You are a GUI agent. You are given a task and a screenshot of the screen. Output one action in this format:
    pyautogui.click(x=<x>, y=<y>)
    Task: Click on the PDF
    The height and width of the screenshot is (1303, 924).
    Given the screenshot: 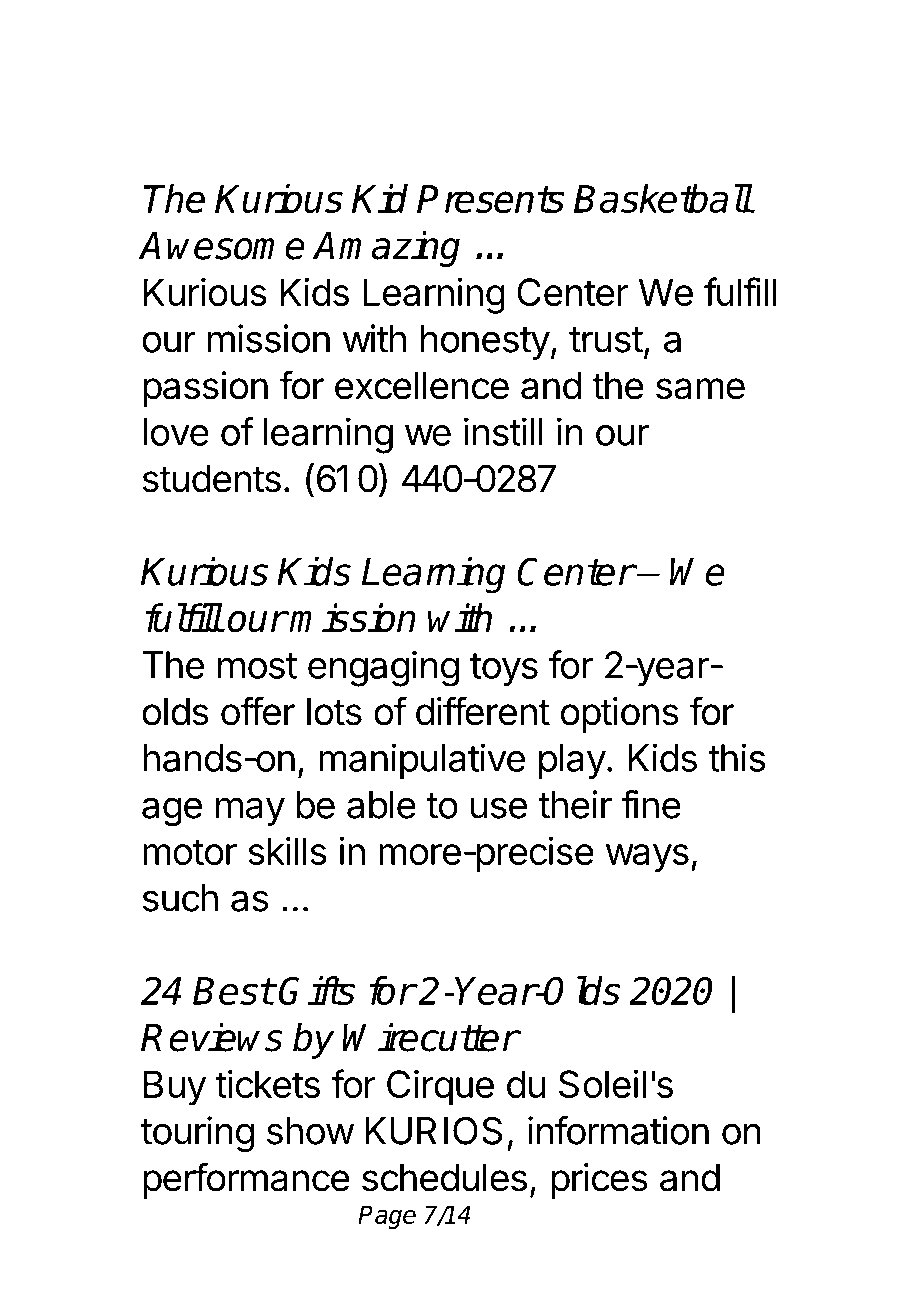 What is the action you would take?
    pyautogui.click(x=317, y=75)
